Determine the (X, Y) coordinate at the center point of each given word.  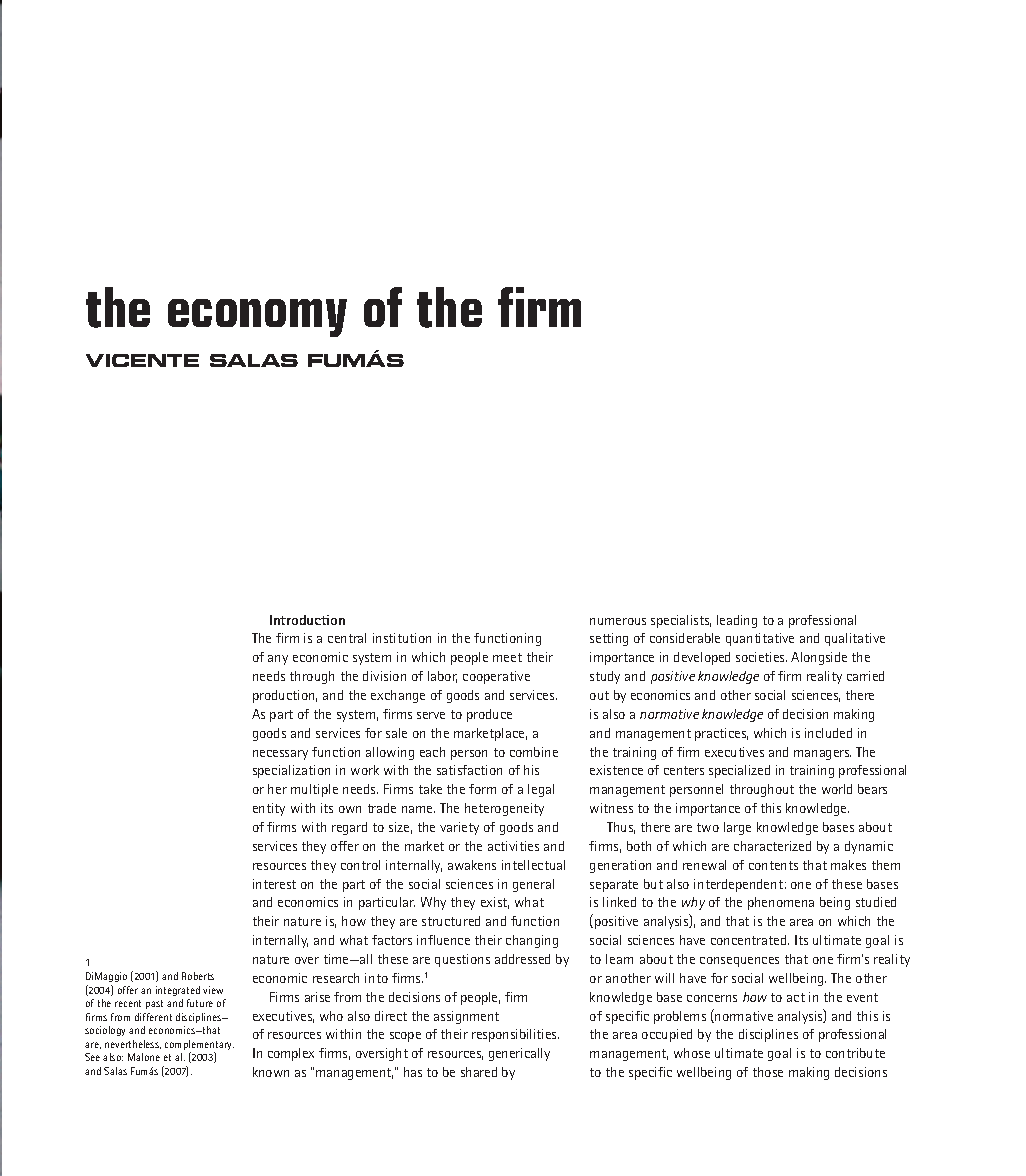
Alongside (819, 658)
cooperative (496, 677)
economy (257, 318)
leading (737, 621)
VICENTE (142, 360)
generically (519, 1054)
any (278, 660)
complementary (199, 1046)
